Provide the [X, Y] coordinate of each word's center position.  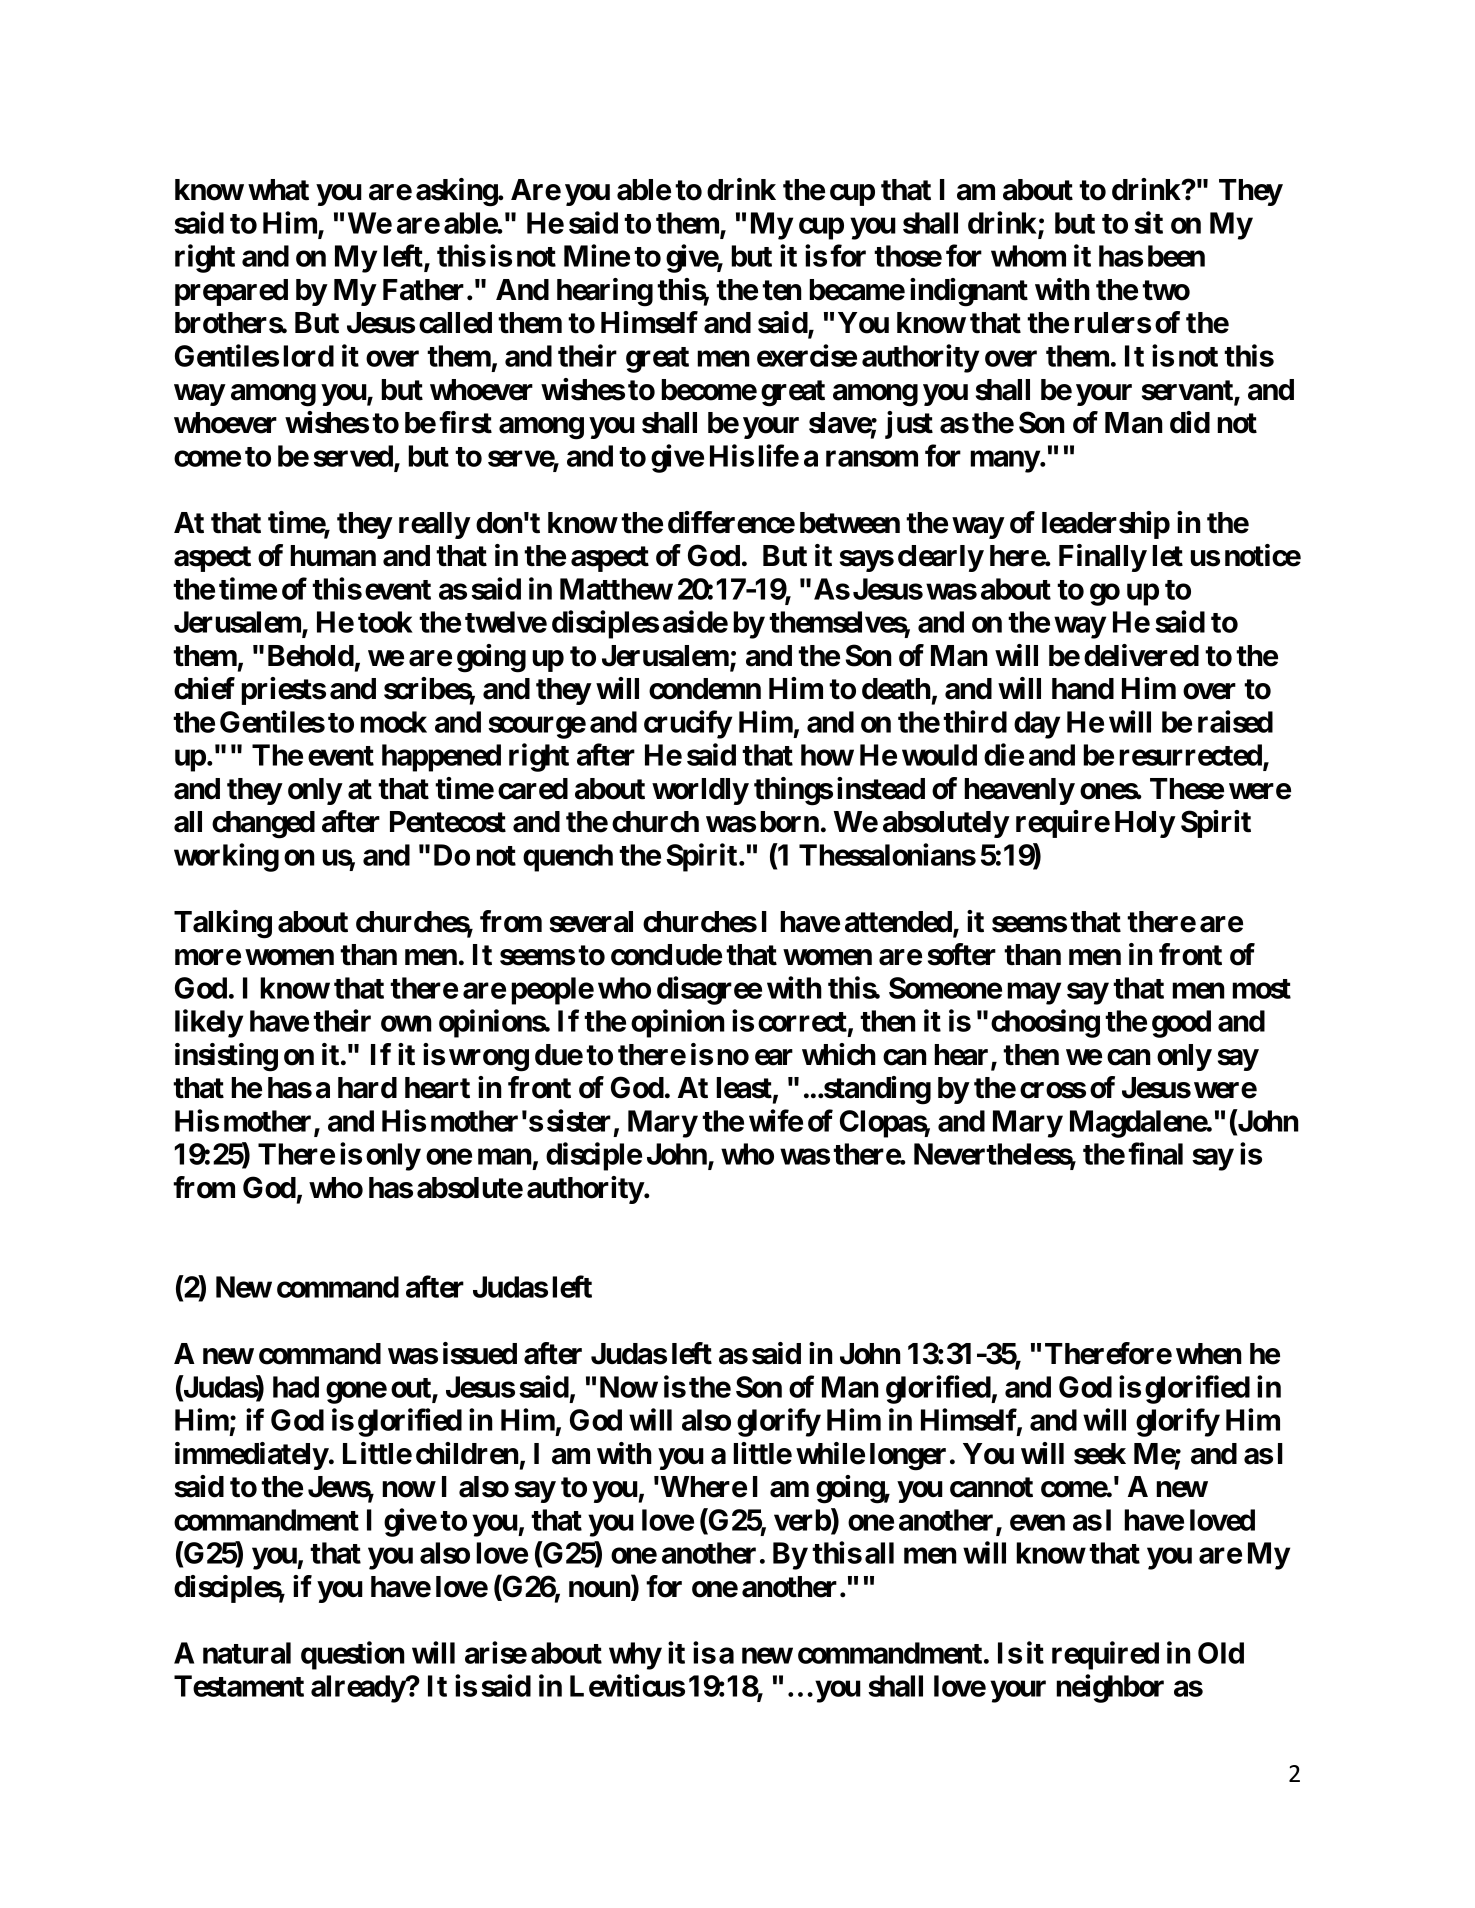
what [278, 190]
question [353, 1655]
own [406, 1024]
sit [1148, 222]
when [1209, 1354]
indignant [969, 292]
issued [480, 1353]
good [1181, 1024]
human [333, 556]
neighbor [1110, 1688]
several [591, 922]
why [635, 1656]
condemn [705, 689]
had [296, 1387]
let [1167, 556]
